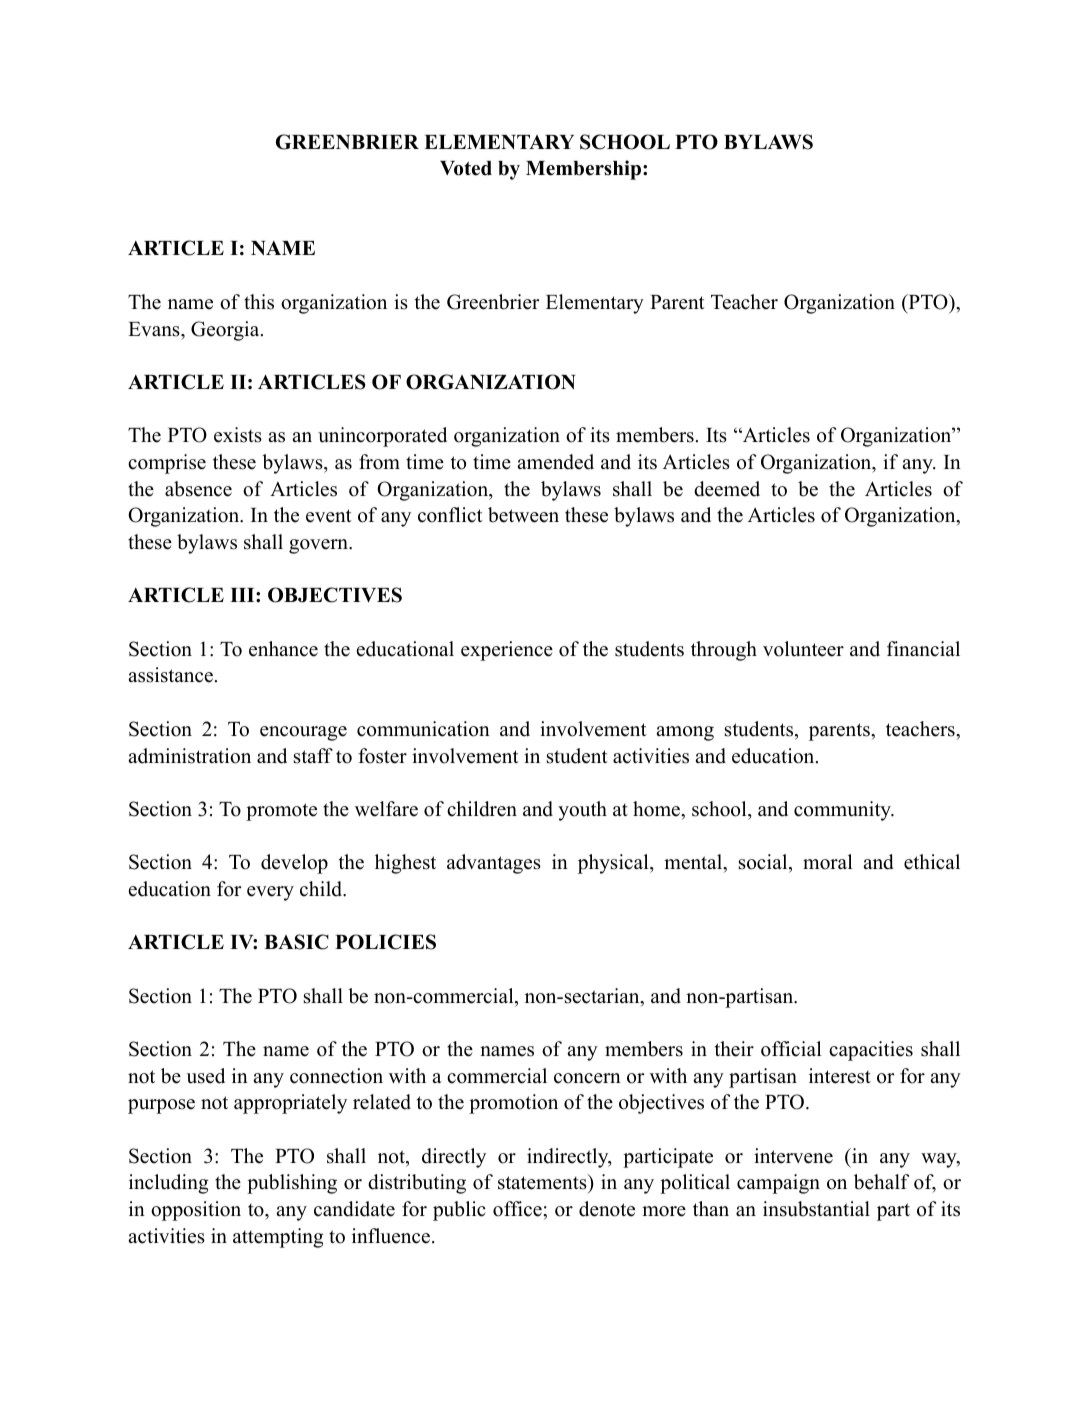  Describe the element at coordinates (828, 862) in the image. I see `moral` at that location.
